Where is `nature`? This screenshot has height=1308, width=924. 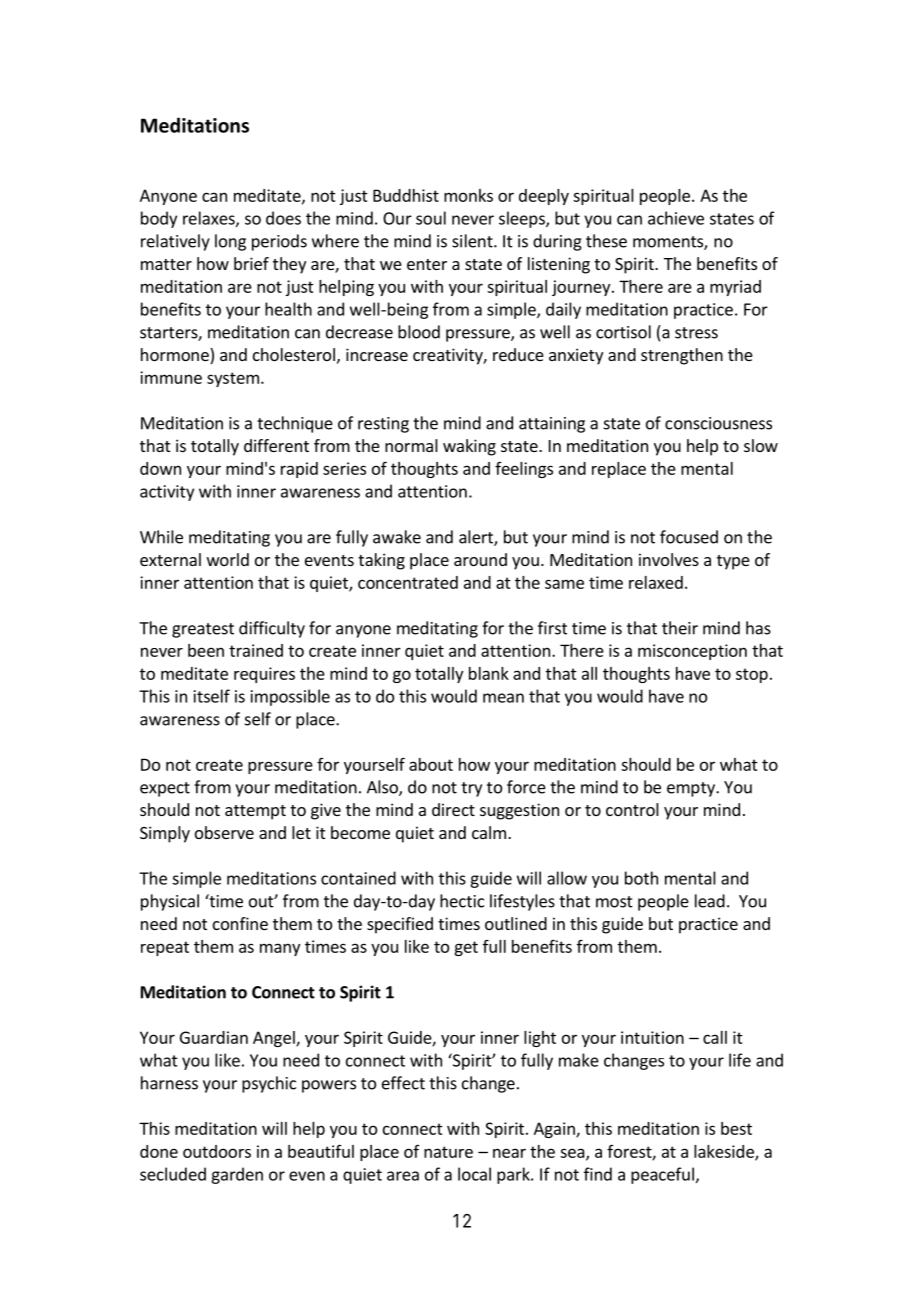
nature is located at coordinates (448, 1152).
